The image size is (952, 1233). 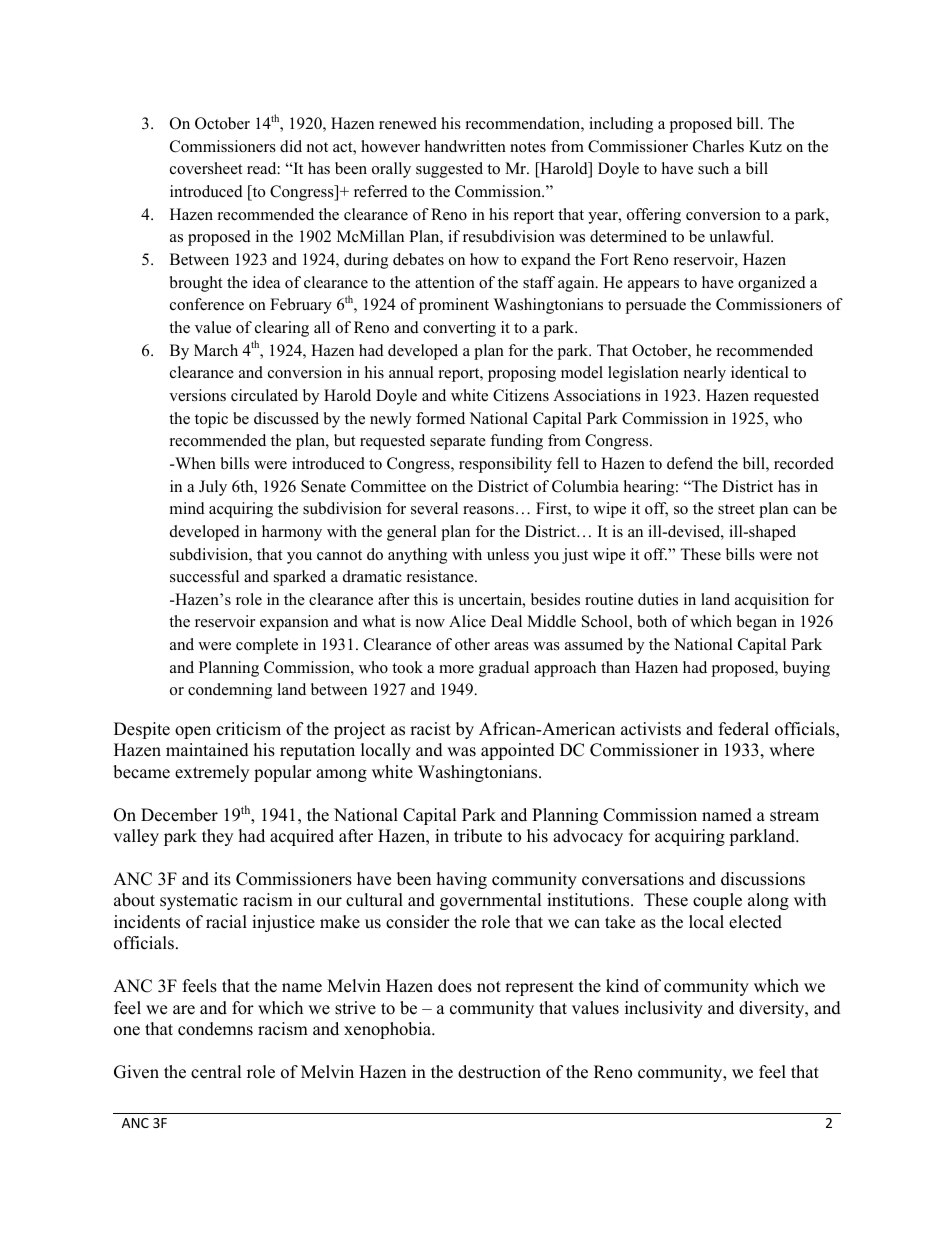 What do you see at coordinates (718, 146) in the page?
I see `Charles` at bounding box center [718, 146].
